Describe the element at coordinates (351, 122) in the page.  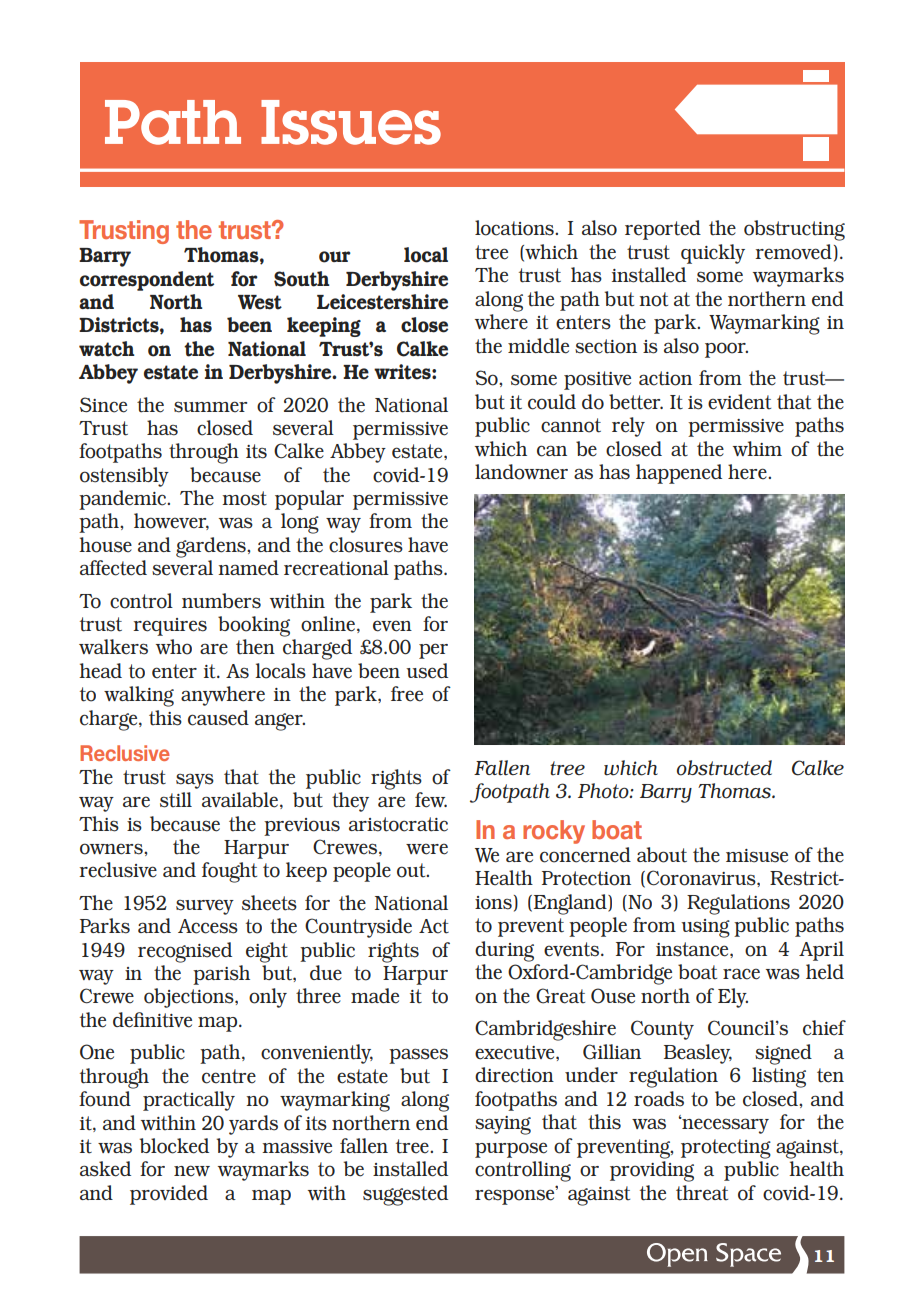
I see `Issues` at that location.
